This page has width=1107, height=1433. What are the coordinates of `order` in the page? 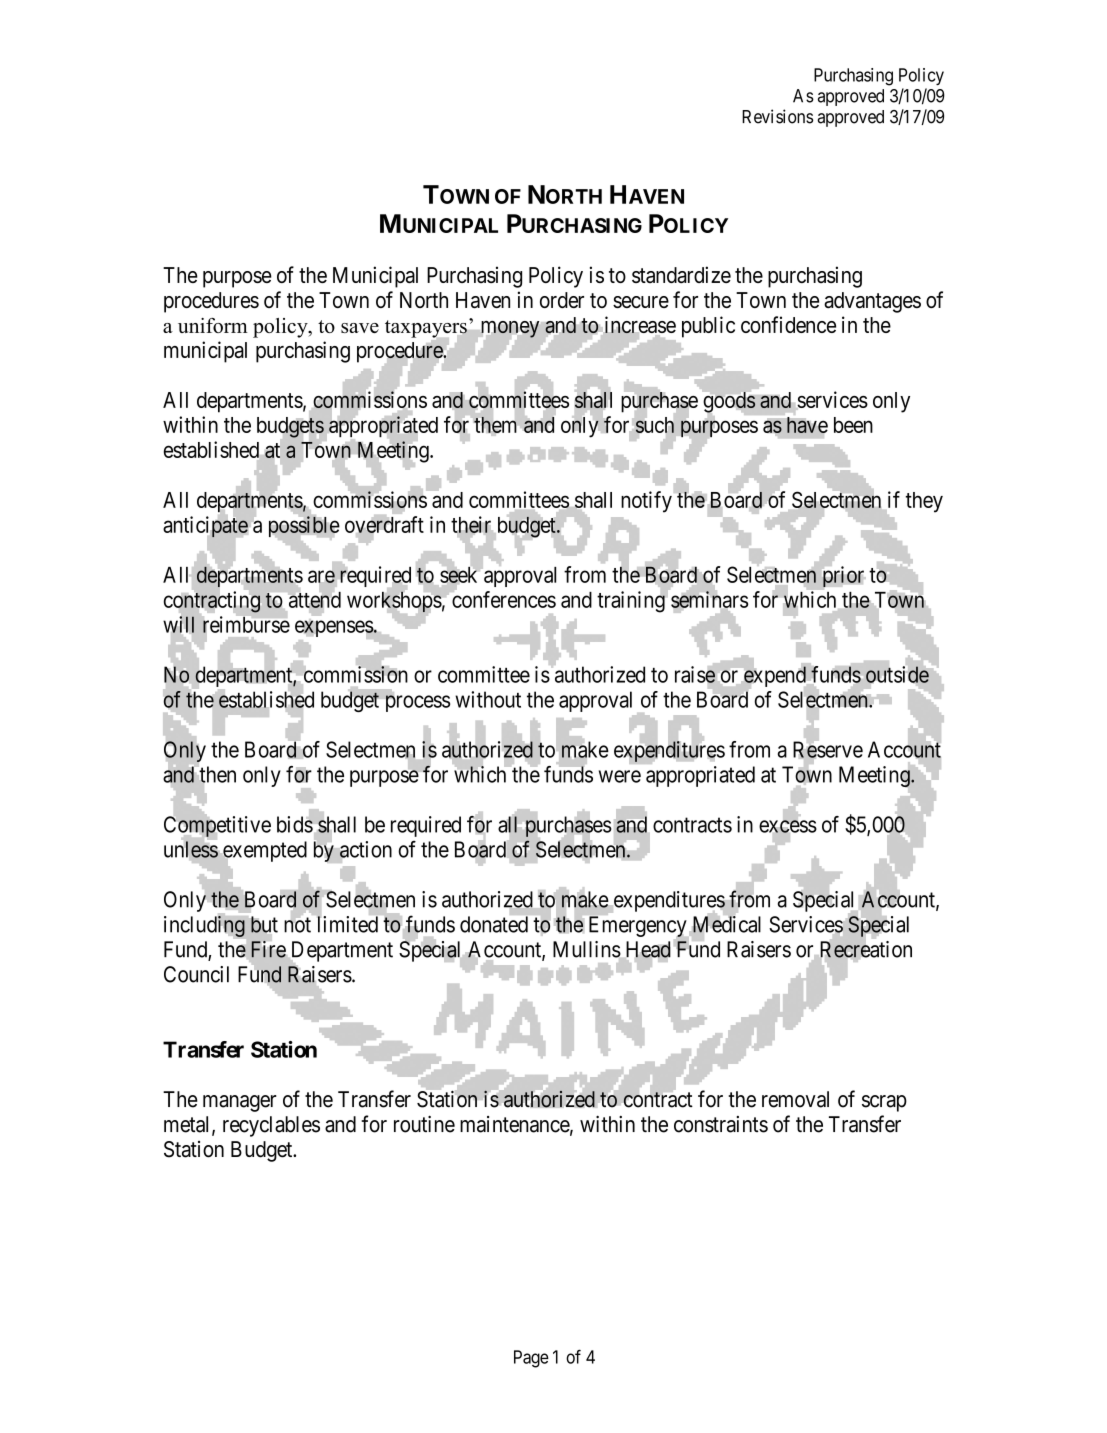 It's located at (562, 300).
